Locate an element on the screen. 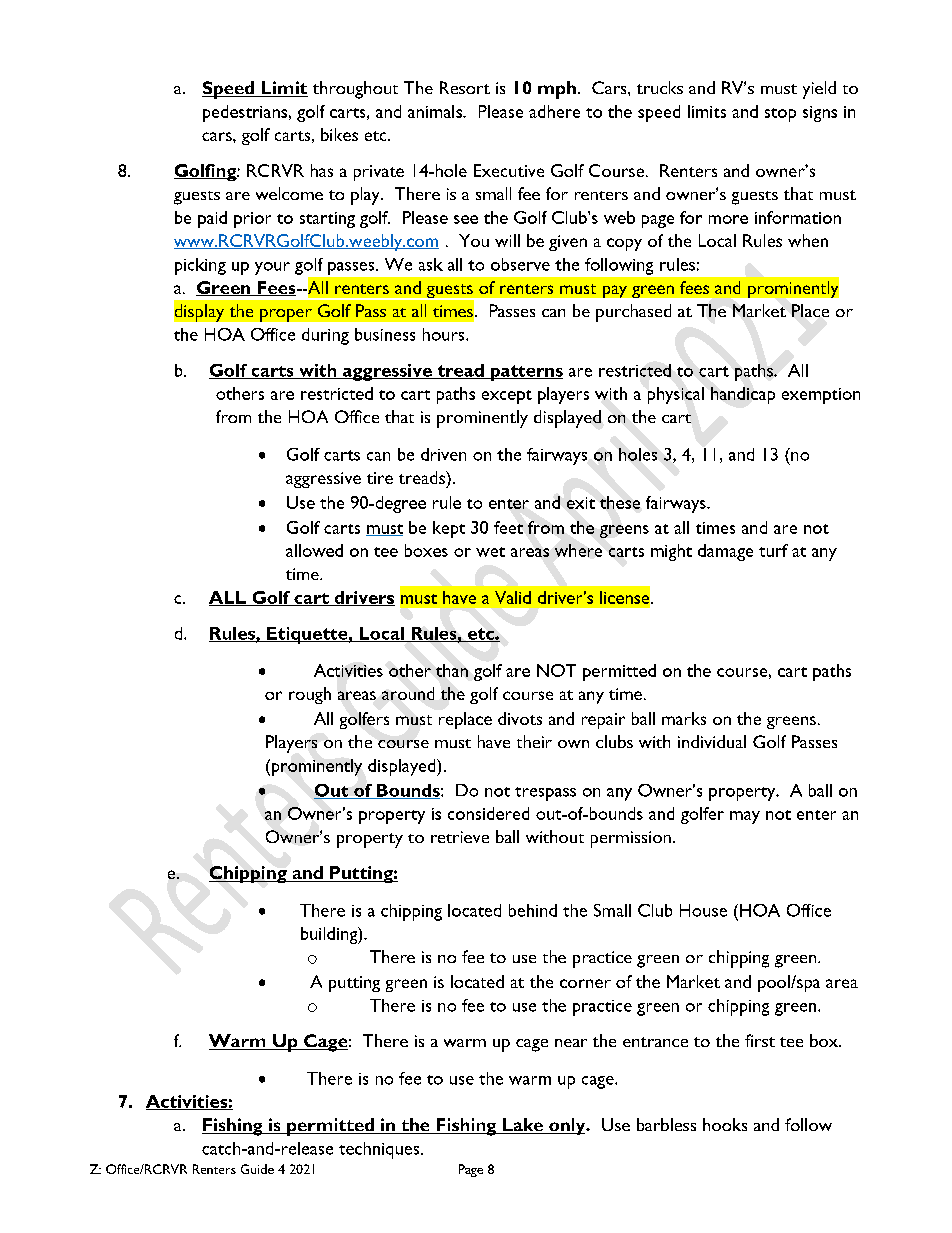 Image resolution: width=952 pixels, height=1233 pixels. damage is located at coordinates (725, 552).
